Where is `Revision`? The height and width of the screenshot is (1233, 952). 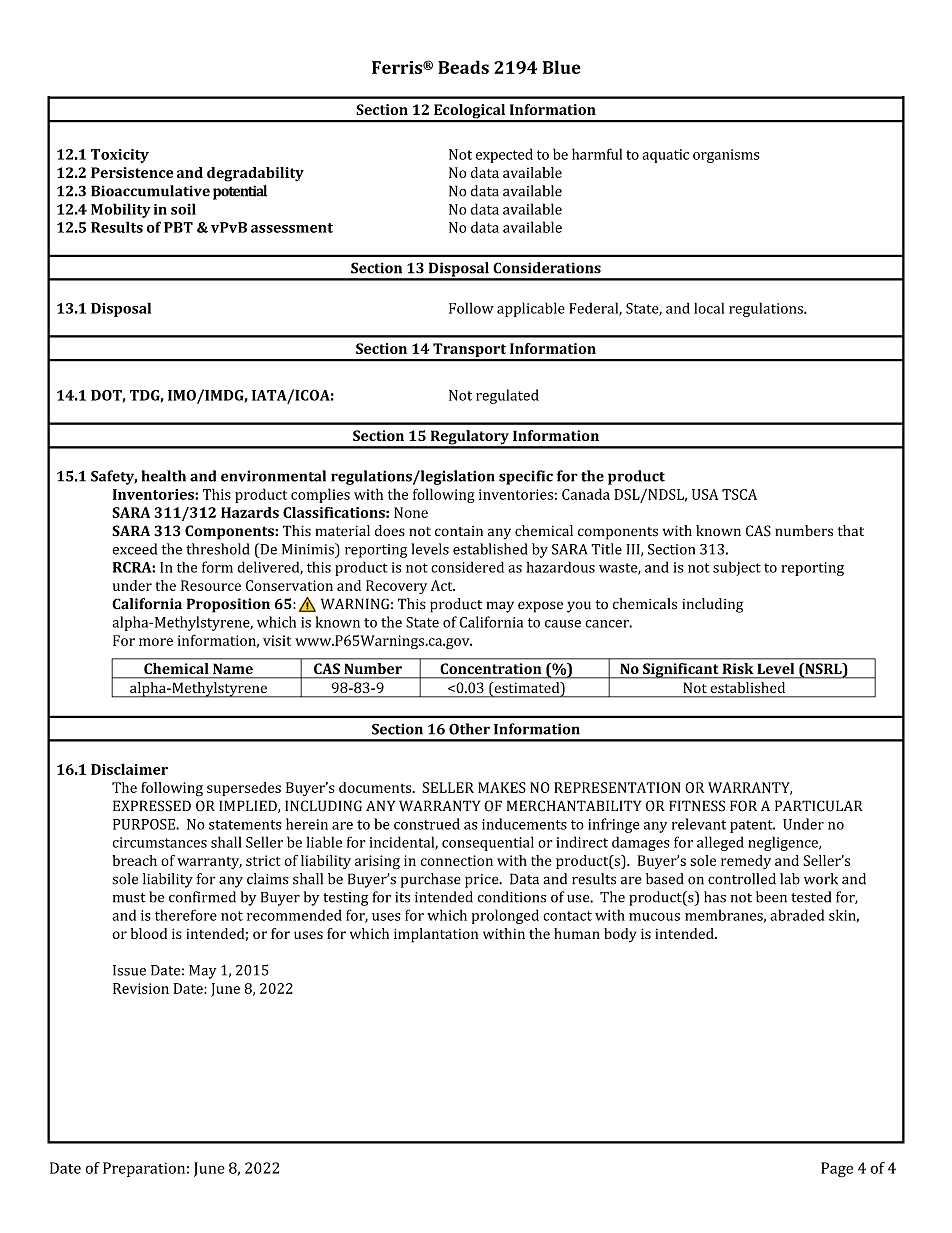
Revision is located at coordinates (141, 988).
